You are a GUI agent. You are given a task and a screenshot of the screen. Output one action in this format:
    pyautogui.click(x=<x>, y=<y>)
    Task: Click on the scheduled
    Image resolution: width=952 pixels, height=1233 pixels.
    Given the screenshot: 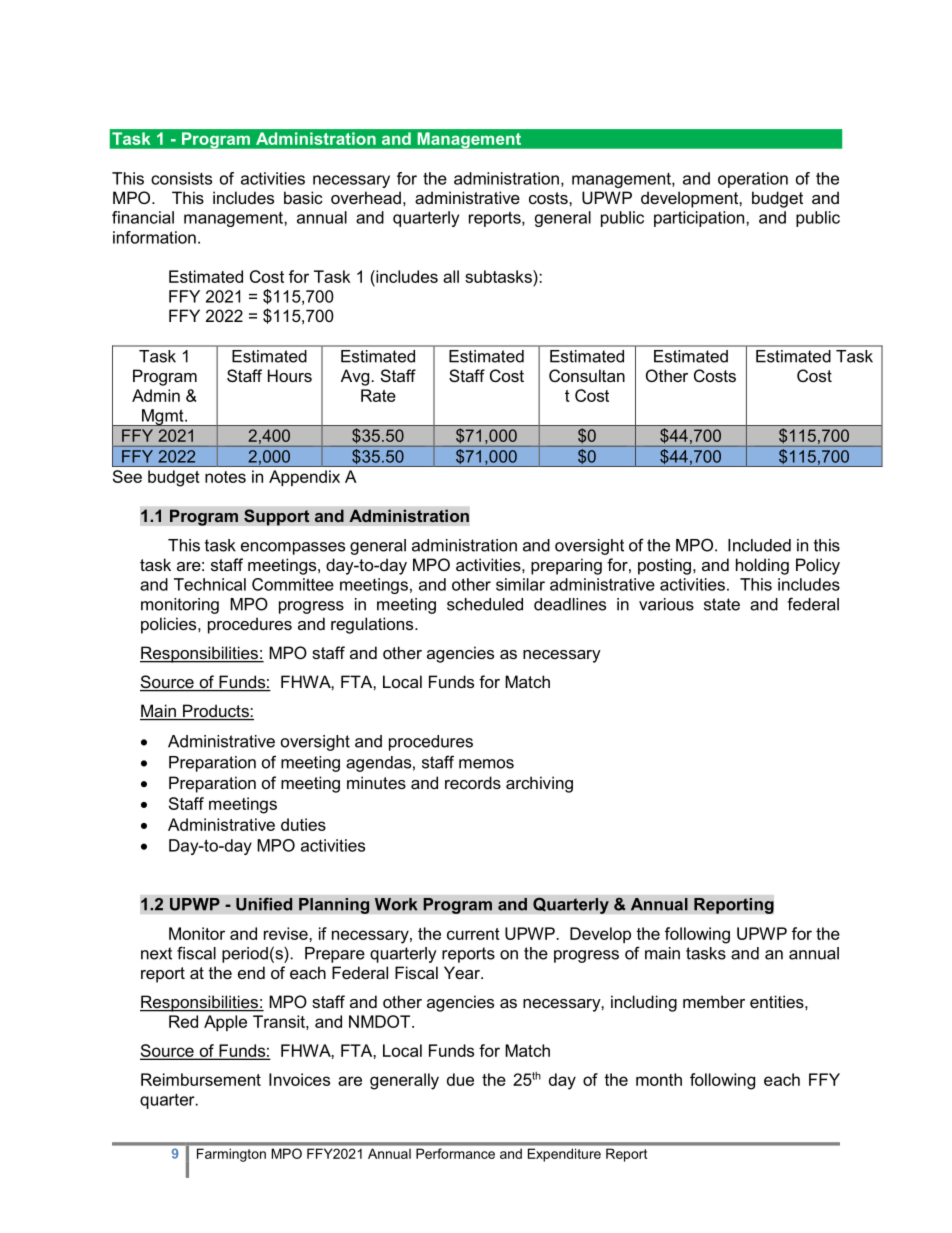 What is the action you would take?
    pyautogui.click(x=485, y=604)
